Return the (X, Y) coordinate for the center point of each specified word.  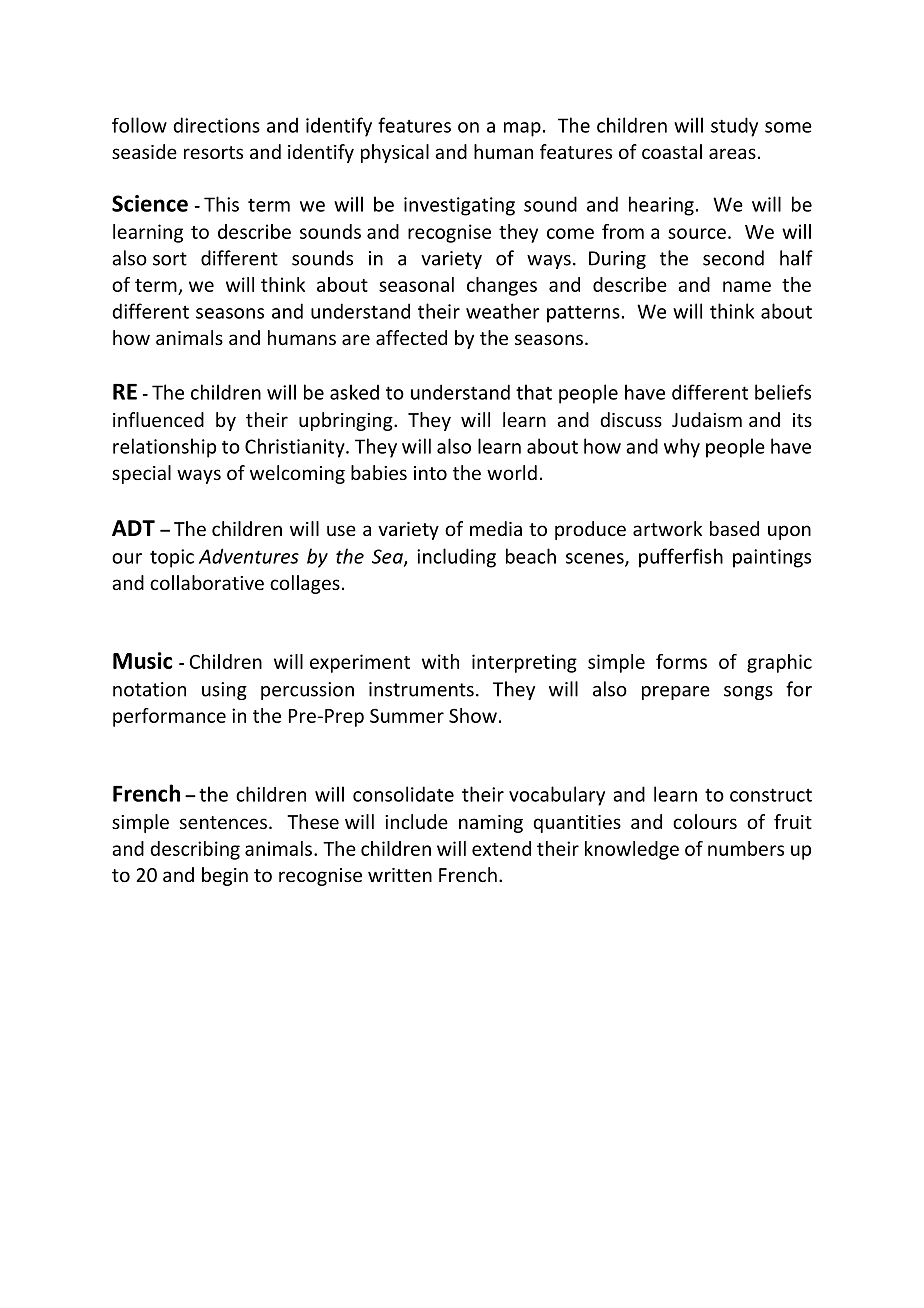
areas (732, 153)
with (440, 661)
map (522, 129)
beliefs (783, 392)
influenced (158, 419)
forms (681, 661)
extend (501, 848)
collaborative (207, 582)
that (534, 392)
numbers (746, 848)
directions (216, 125)
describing (195, 850)
